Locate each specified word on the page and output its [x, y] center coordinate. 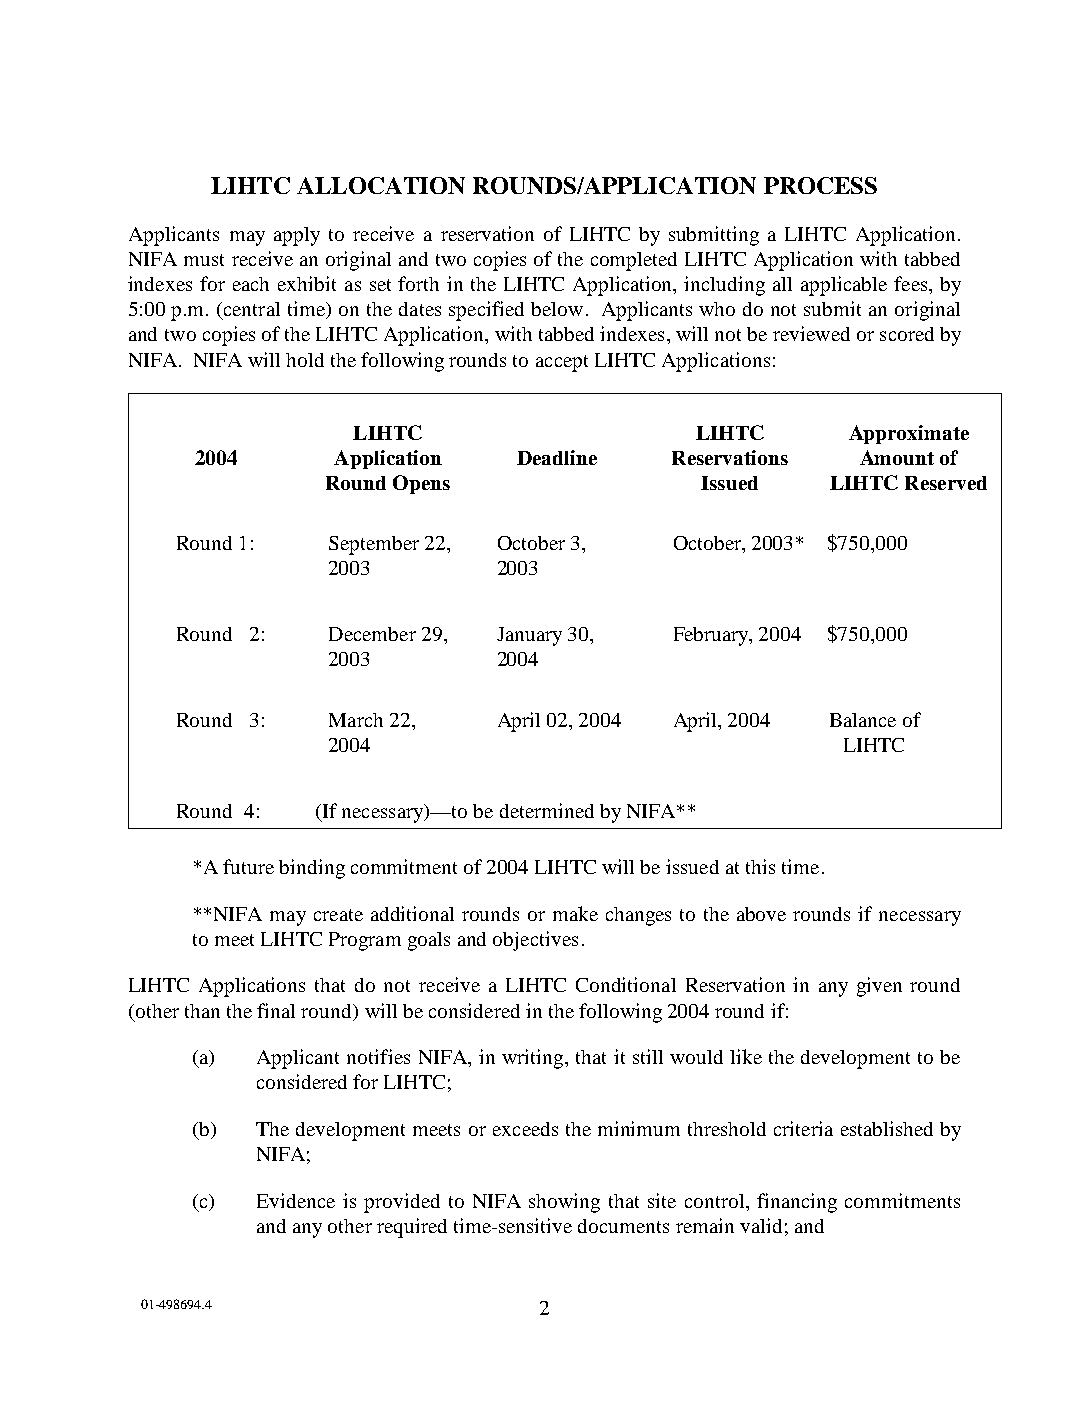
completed [634, 261]
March [356, 720]
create [338, 915]
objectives [535, 941]
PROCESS [820, 185]
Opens [421, 484]
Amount [897, 457]
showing [564, 1203]
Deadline [557, 457]
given [879, 987]
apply [297, 236]
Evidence [296, 1200]
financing [797, 1203]
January [529, 636]
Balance [863, 720]
